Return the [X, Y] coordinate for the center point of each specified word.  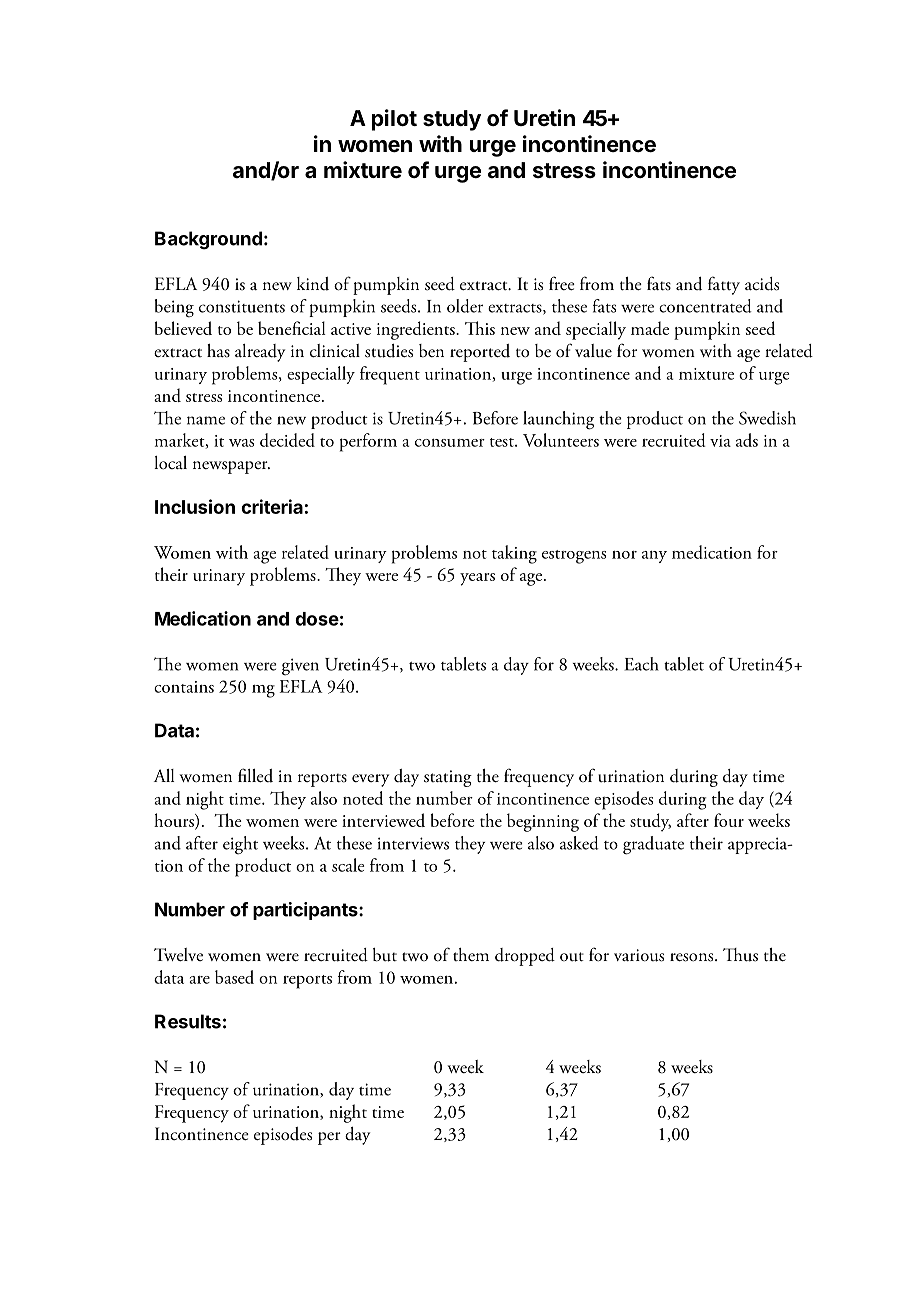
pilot [394, 120]
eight [240, 845]
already [260, 353]
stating [448, 778]
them [471, 954]
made [650, 328]
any [654, 557]
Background [208, 240]
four [729, 820]
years [477, 579]
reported [480, 353]
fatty [724, 285]
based [234, 977]
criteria [272, 506]
